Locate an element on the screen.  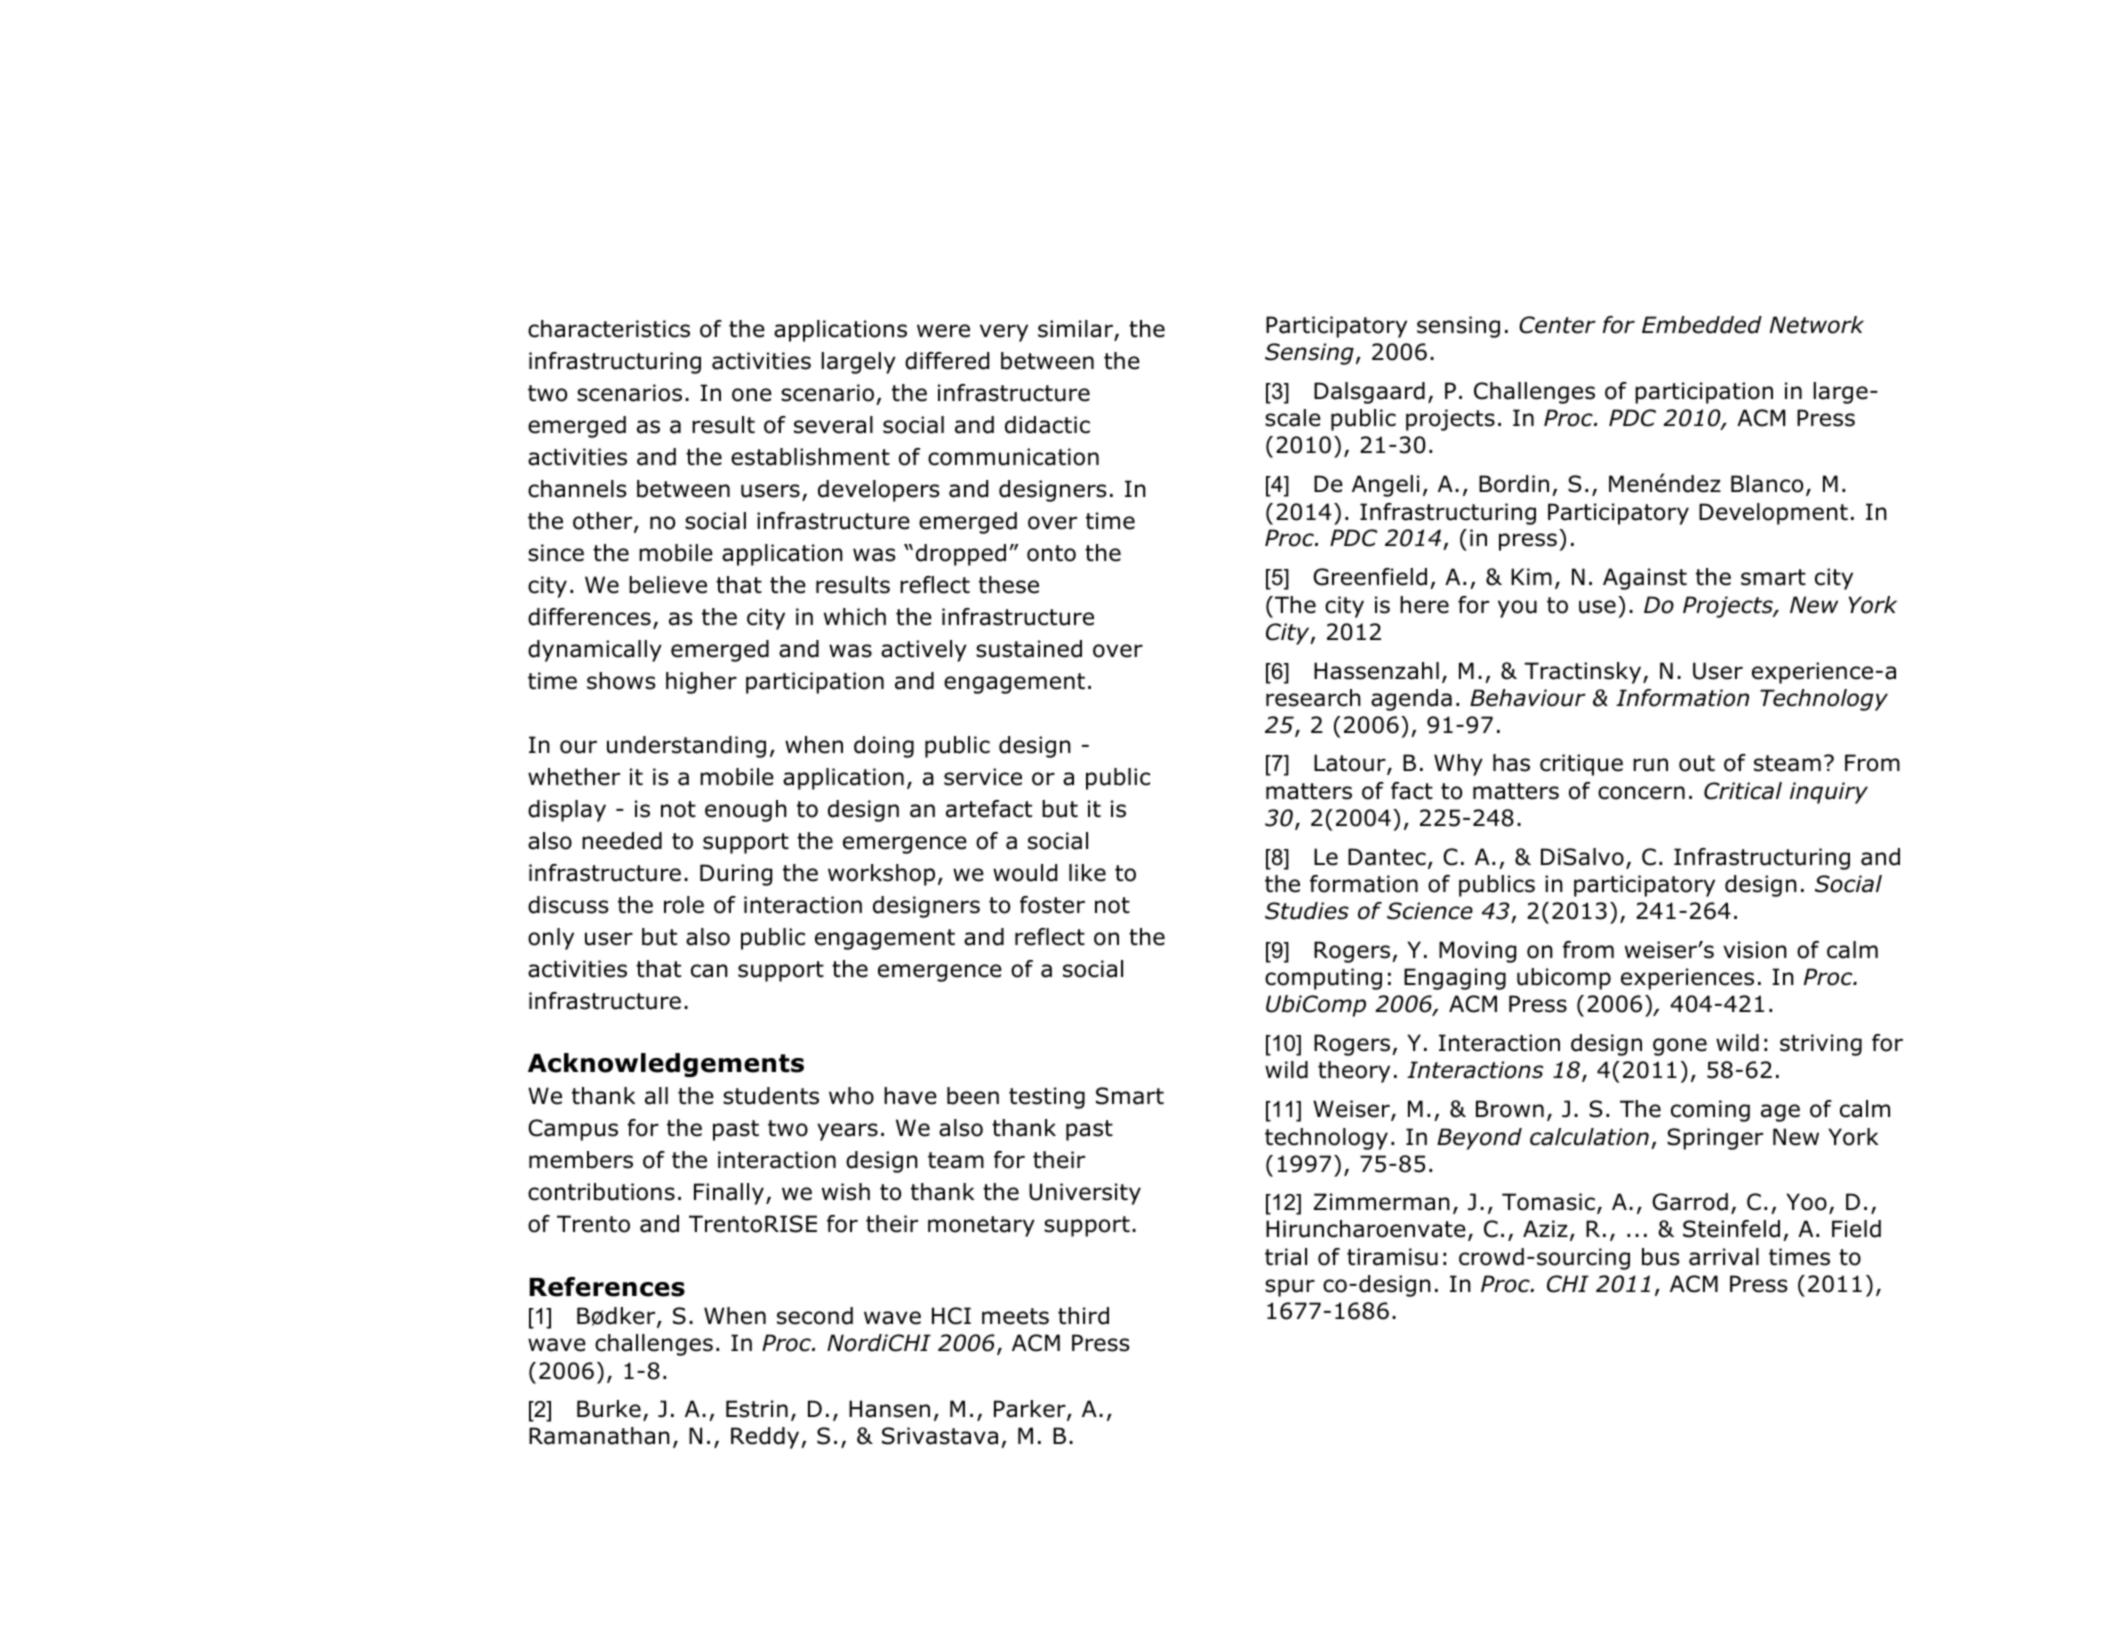
Springer is located at coordinates (1715, 1139).
